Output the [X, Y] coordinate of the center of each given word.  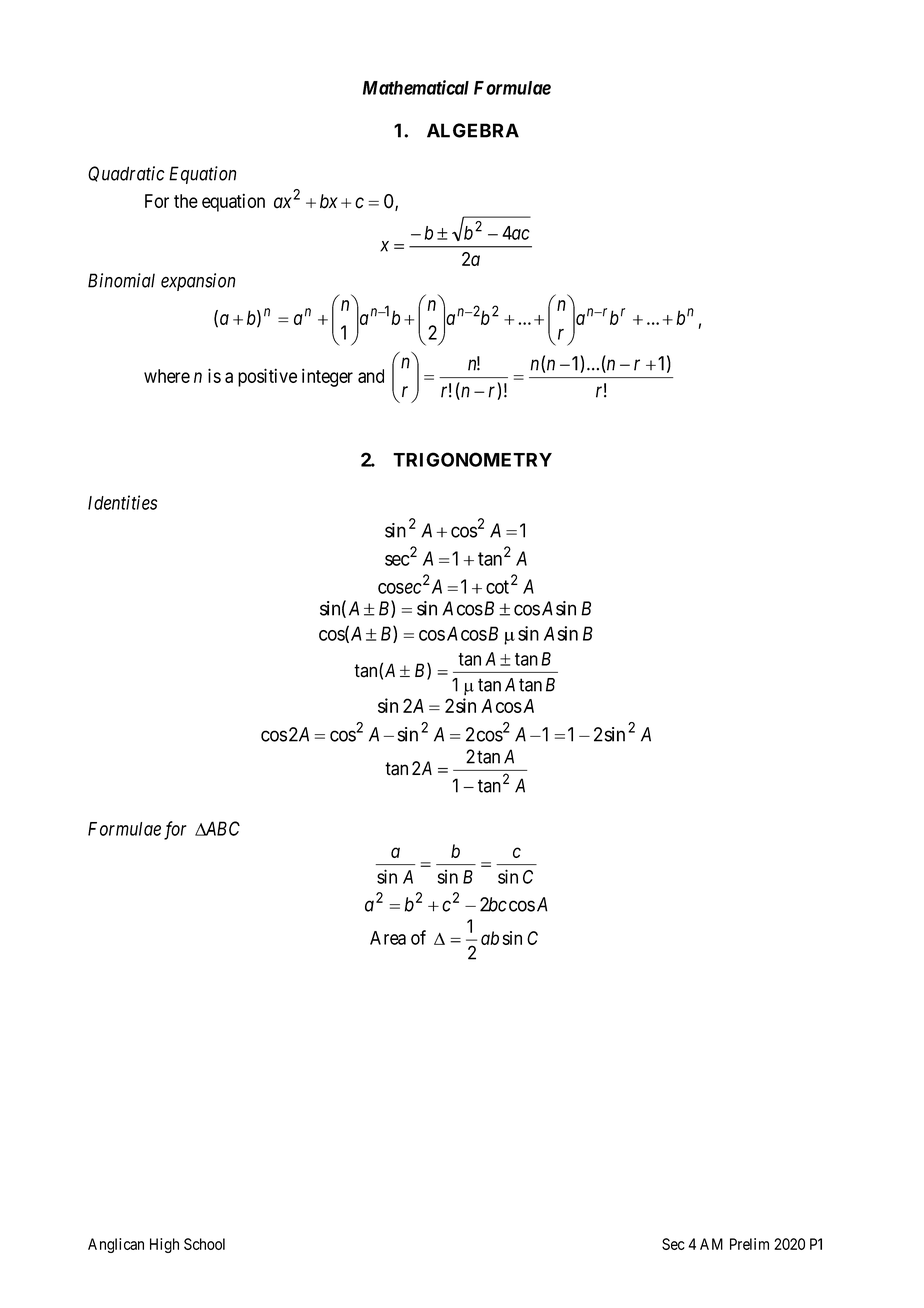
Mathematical [416, 87]
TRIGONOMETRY [472, 459]
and [371, 376]
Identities [122, 502]
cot [497, 587]
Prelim [749, 1244]
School [204, 1244]
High [164, 1245]
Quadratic [126, 174]
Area [388, 938]
